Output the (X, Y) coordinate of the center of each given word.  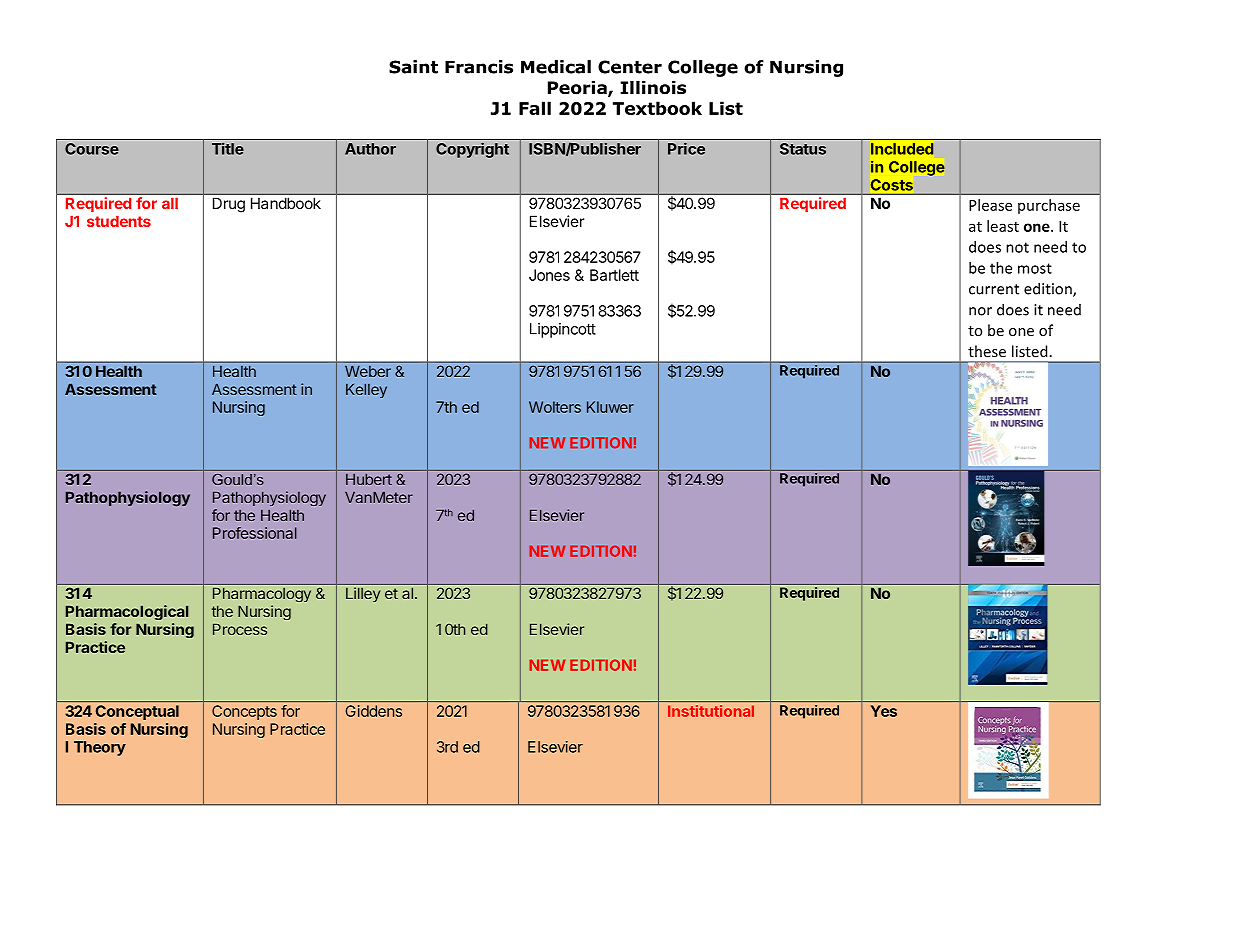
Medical (556, 67)
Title (228, 149)
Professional (255, 533)
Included (902, 149)
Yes (884, 711)
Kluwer (610, 407)
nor (980, 311)
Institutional (711, 711)
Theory (100, 748)
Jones (549, 275)
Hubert (369, 479)
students (119, 221)
